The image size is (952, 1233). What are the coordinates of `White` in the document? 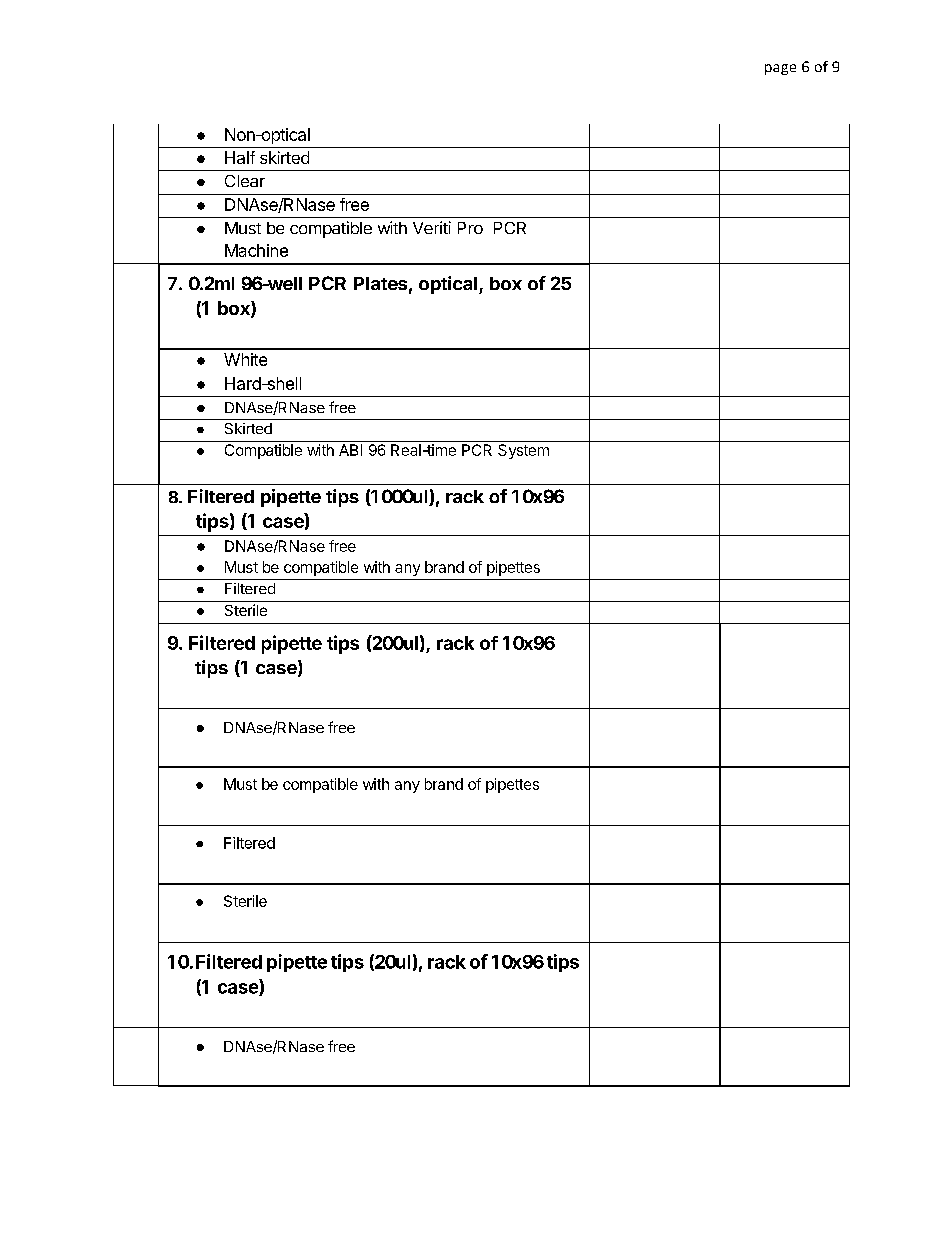 It's located at (245, 359).
